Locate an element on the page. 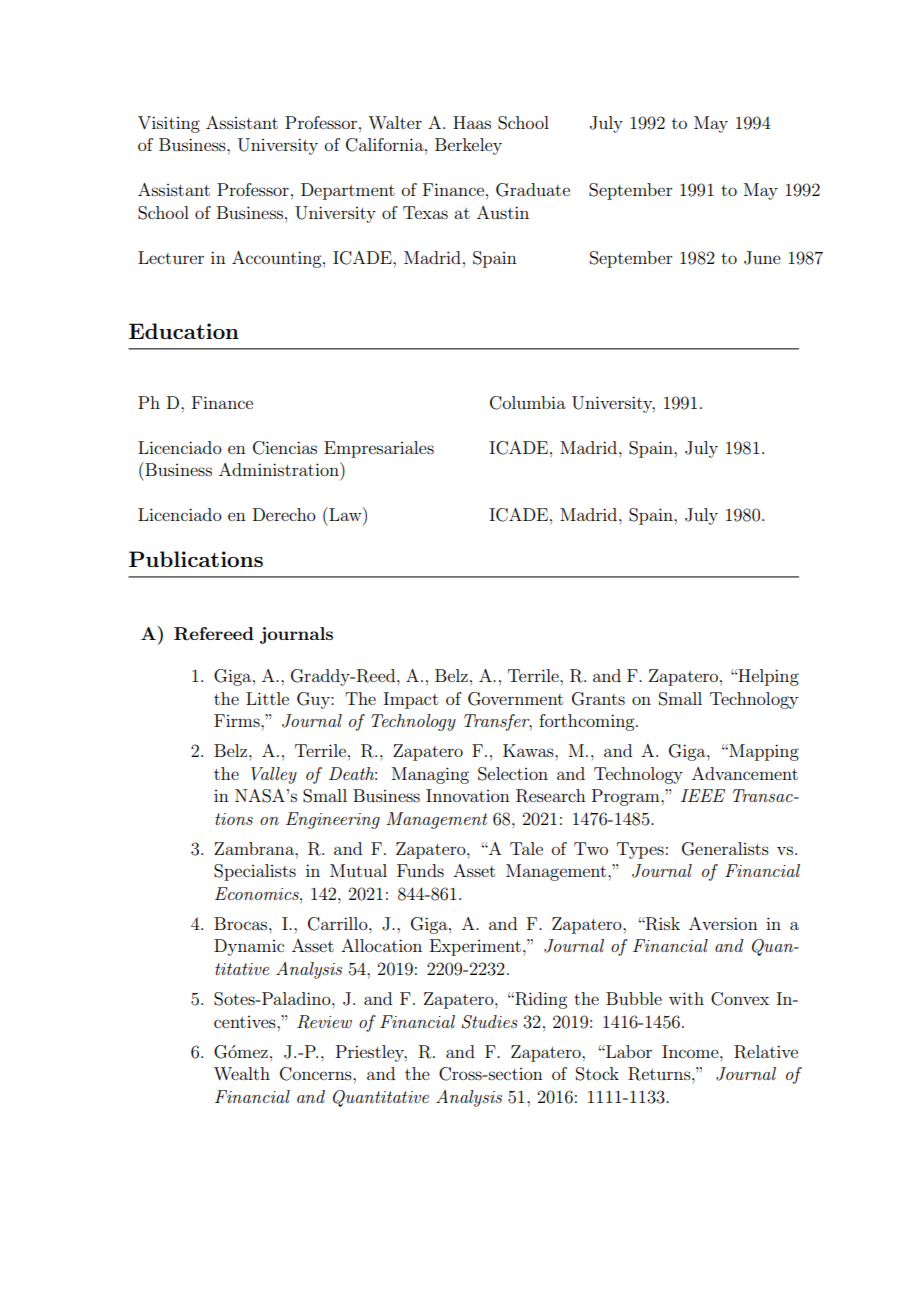  Visiting is located at coordinates (169, 124).
